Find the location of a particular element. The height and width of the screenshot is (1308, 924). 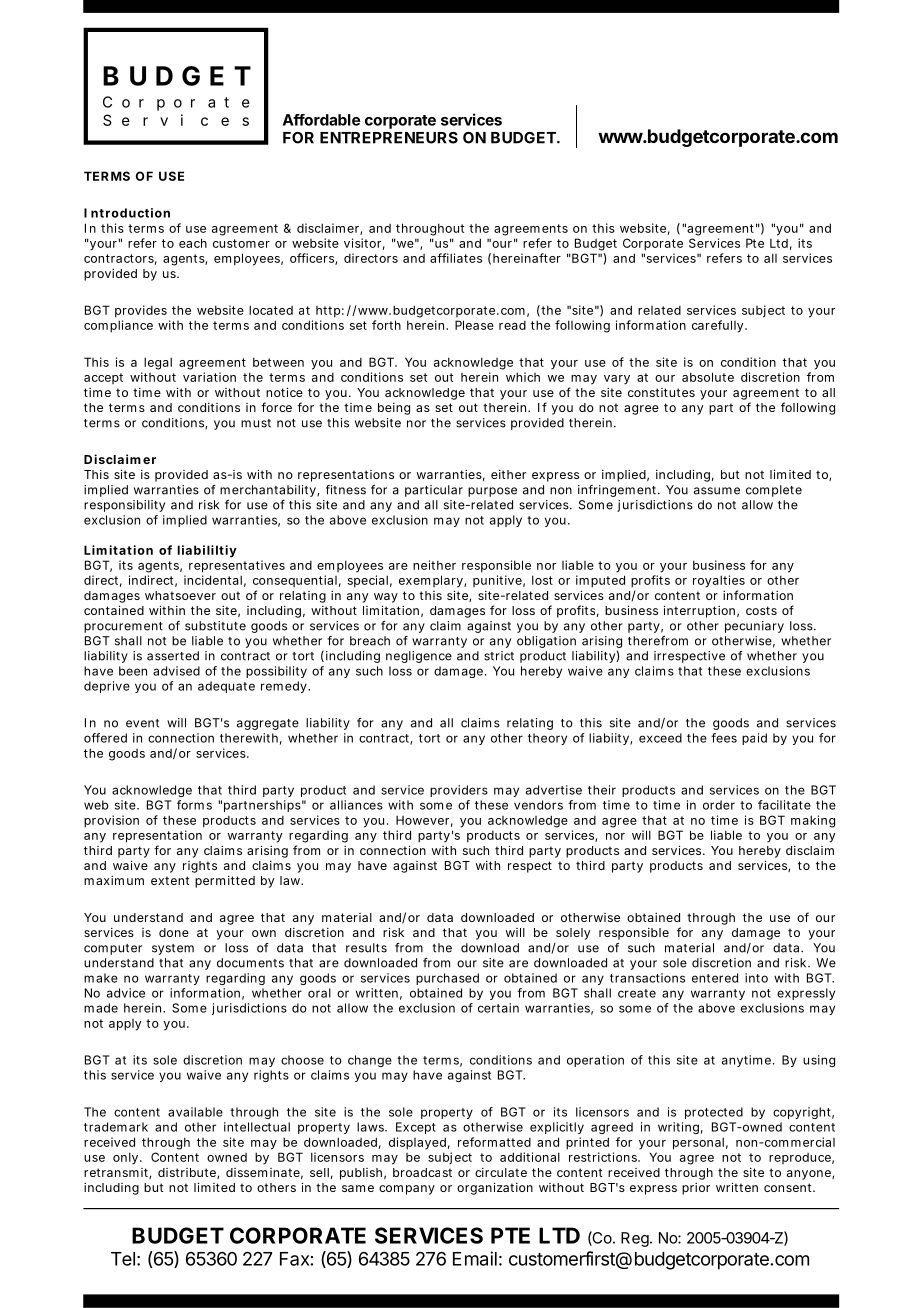

negligence is located at coordinates (419, 657).
